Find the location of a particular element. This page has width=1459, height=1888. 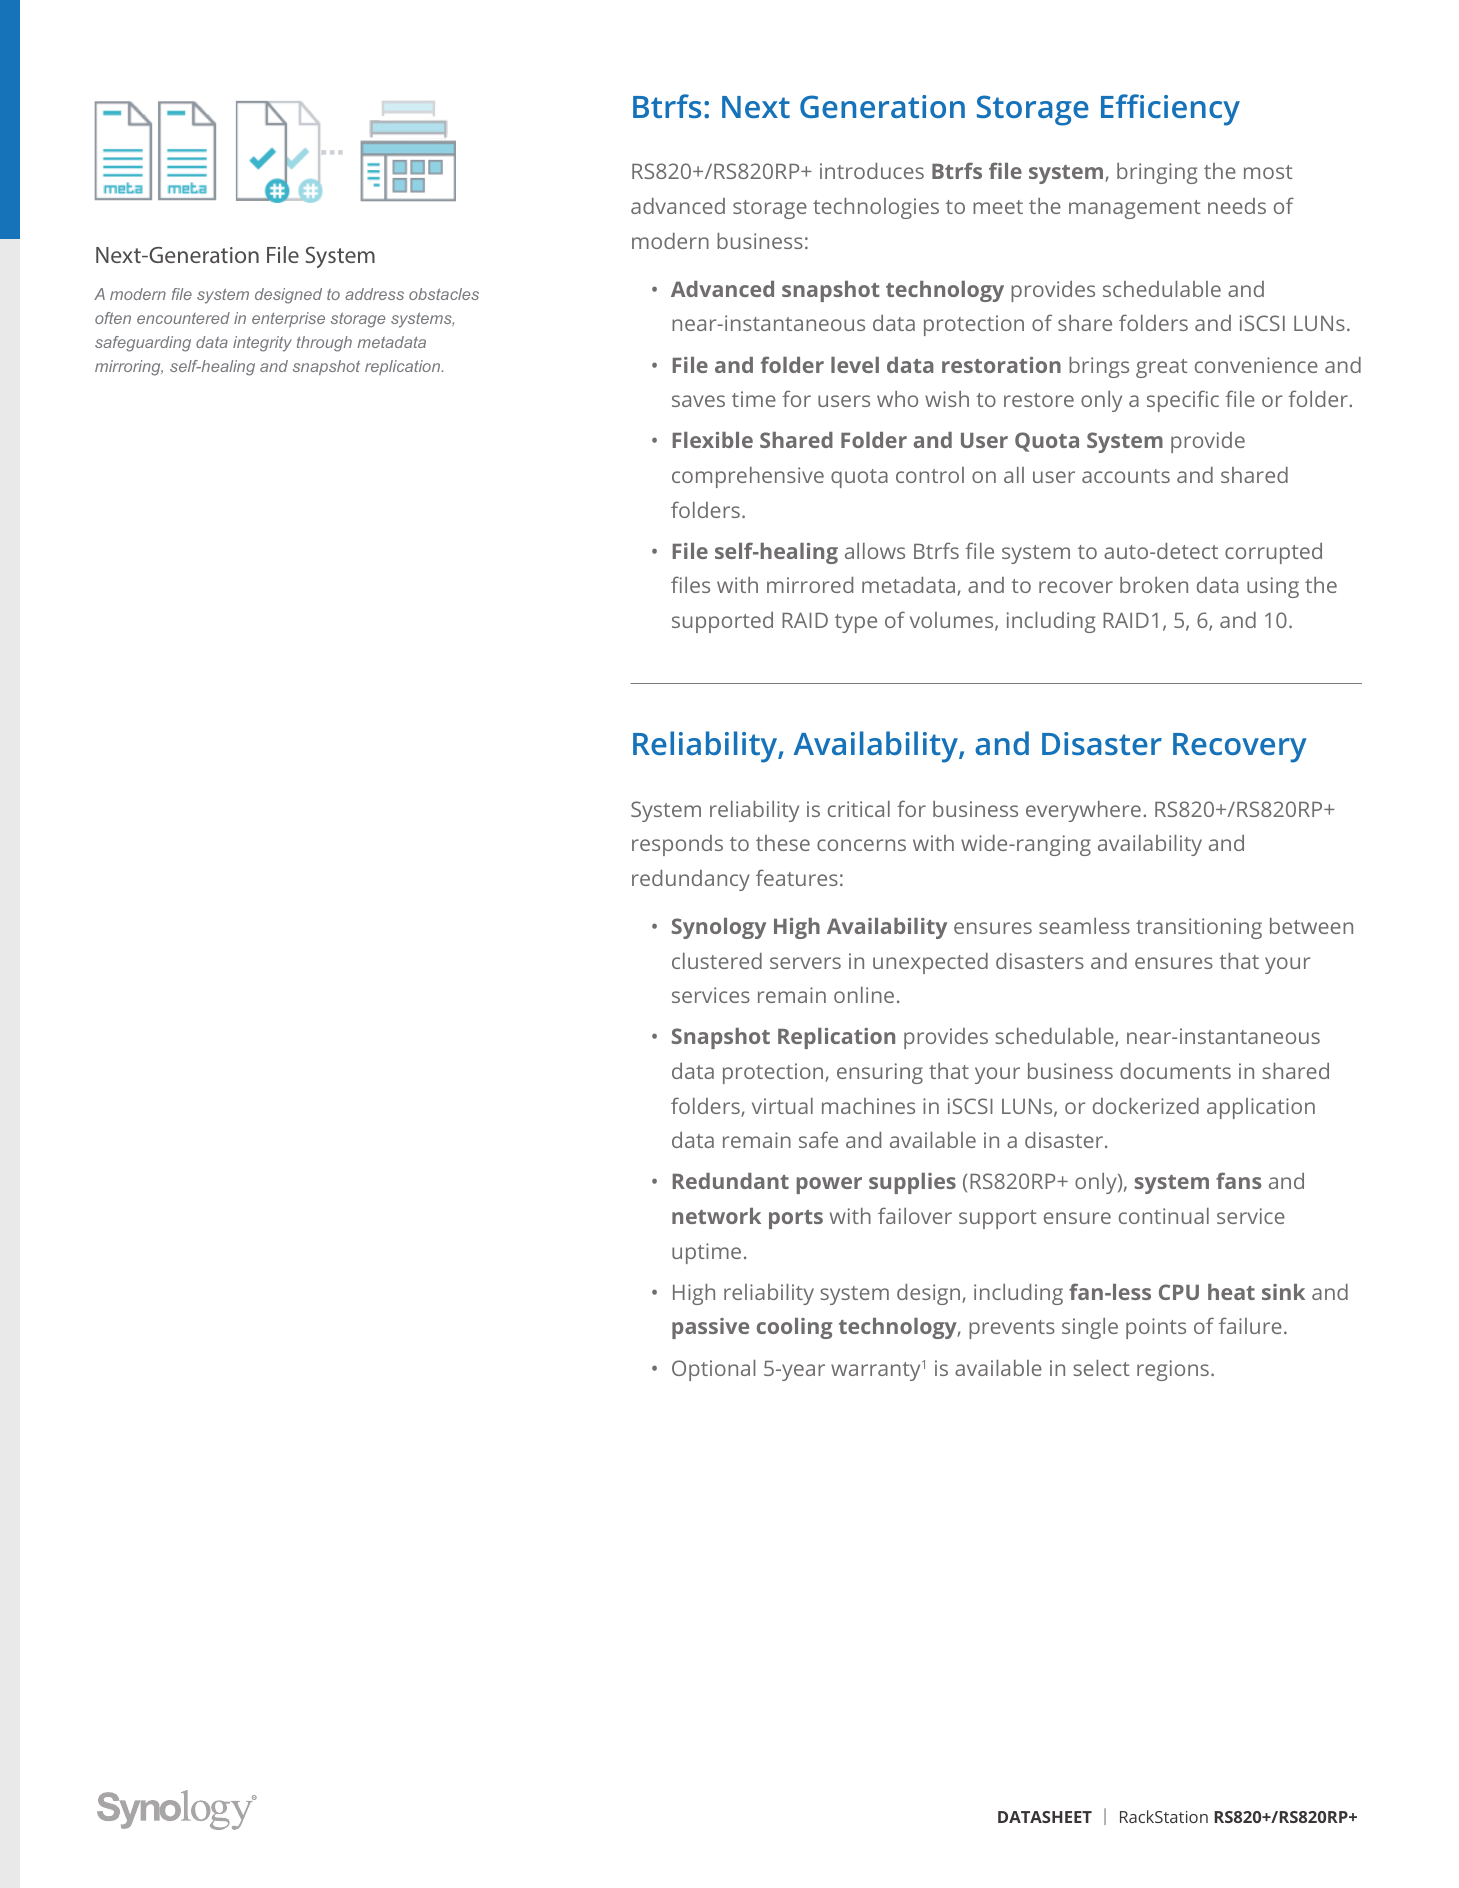

passive is located at coordinates (710, 1328).
